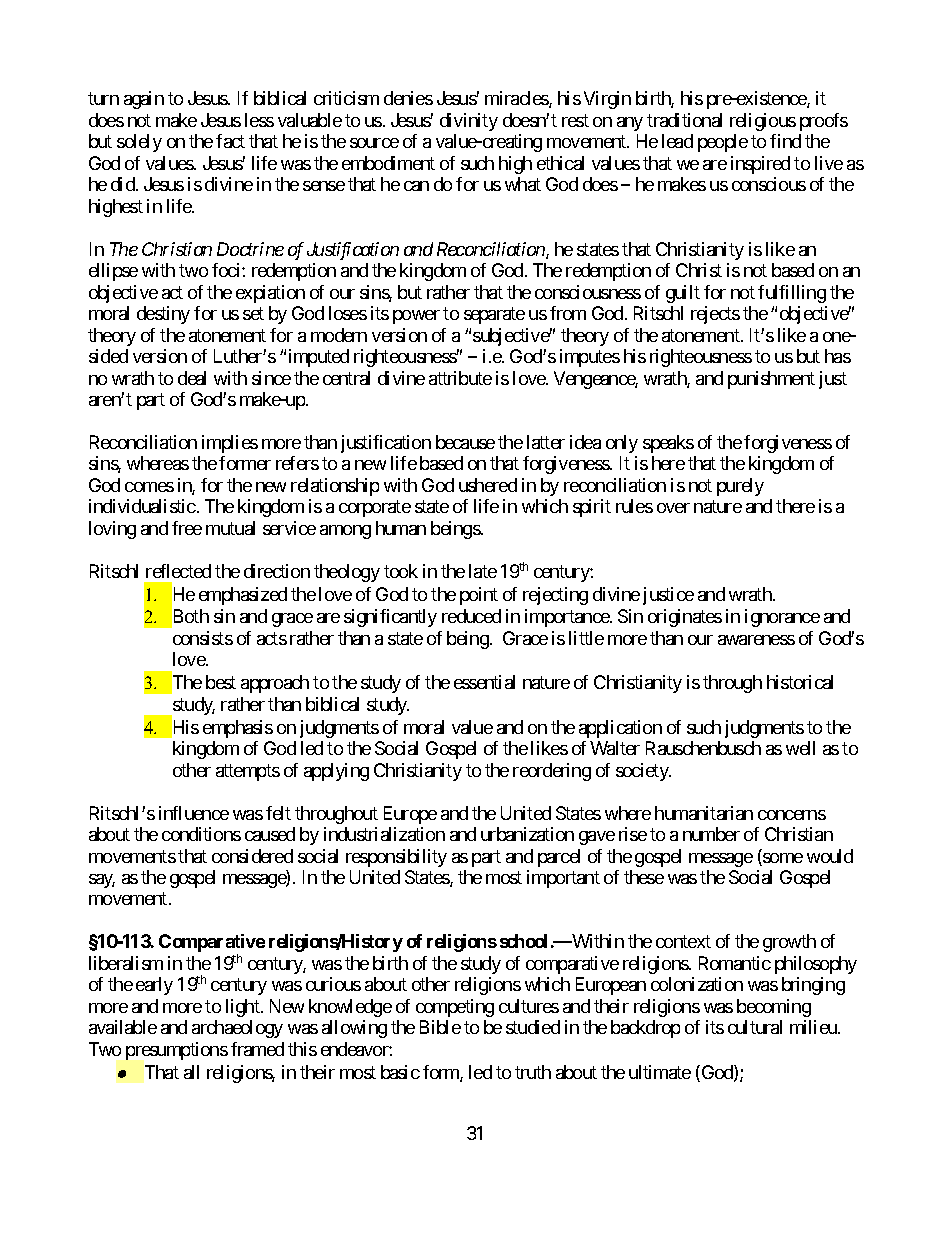  Describe the element at coordinates (230, 444) in the page. I see `implies` at that location.
